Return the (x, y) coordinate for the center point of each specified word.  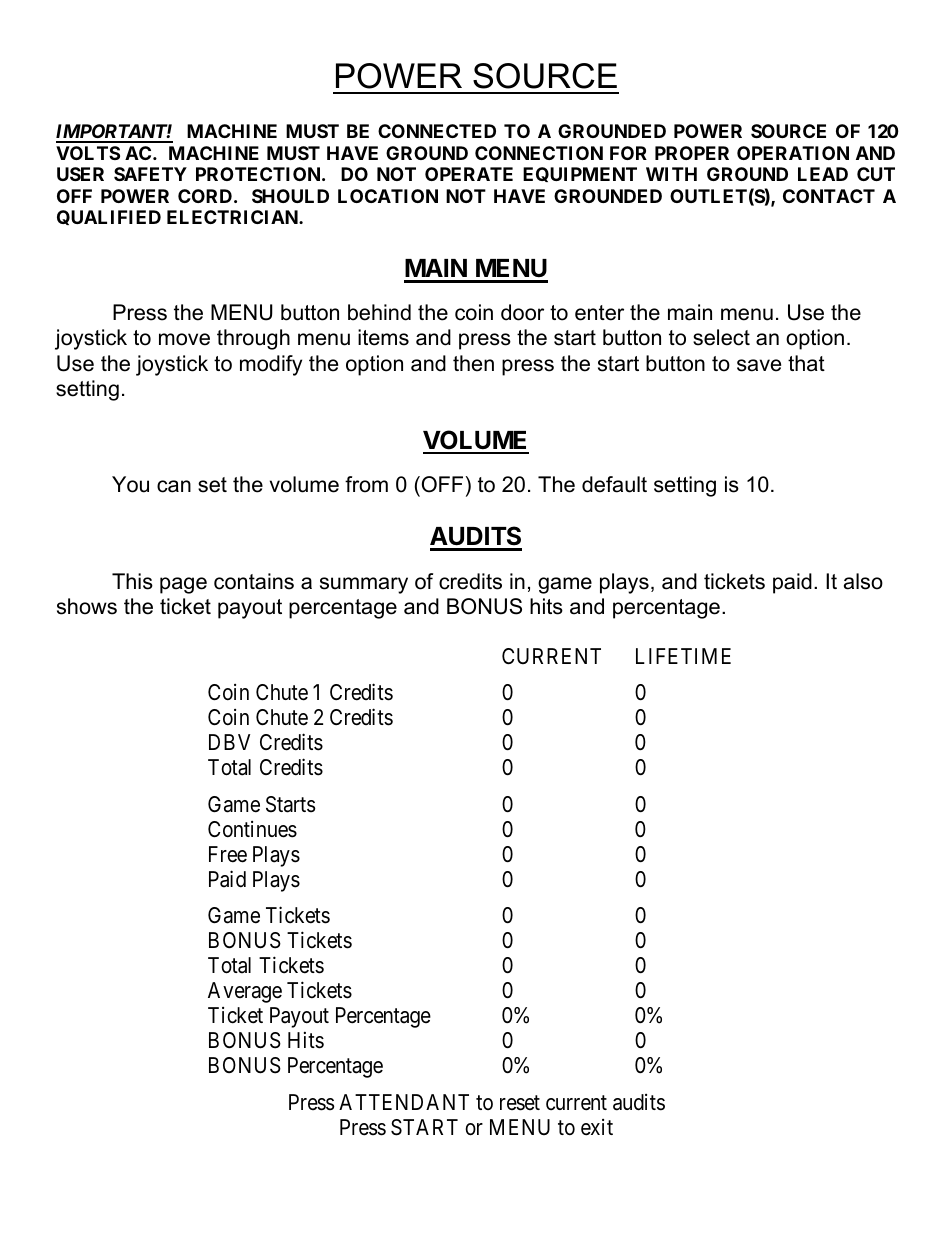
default (614, 484)
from (366, 484)
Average (245, 992)
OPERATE (469, 174)
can (174, 486)
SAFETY (150, 174)
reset (520, 1103)
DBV (229, 742)
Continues (252, 829)
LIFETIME (683, 656)
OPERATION (793, 153)
